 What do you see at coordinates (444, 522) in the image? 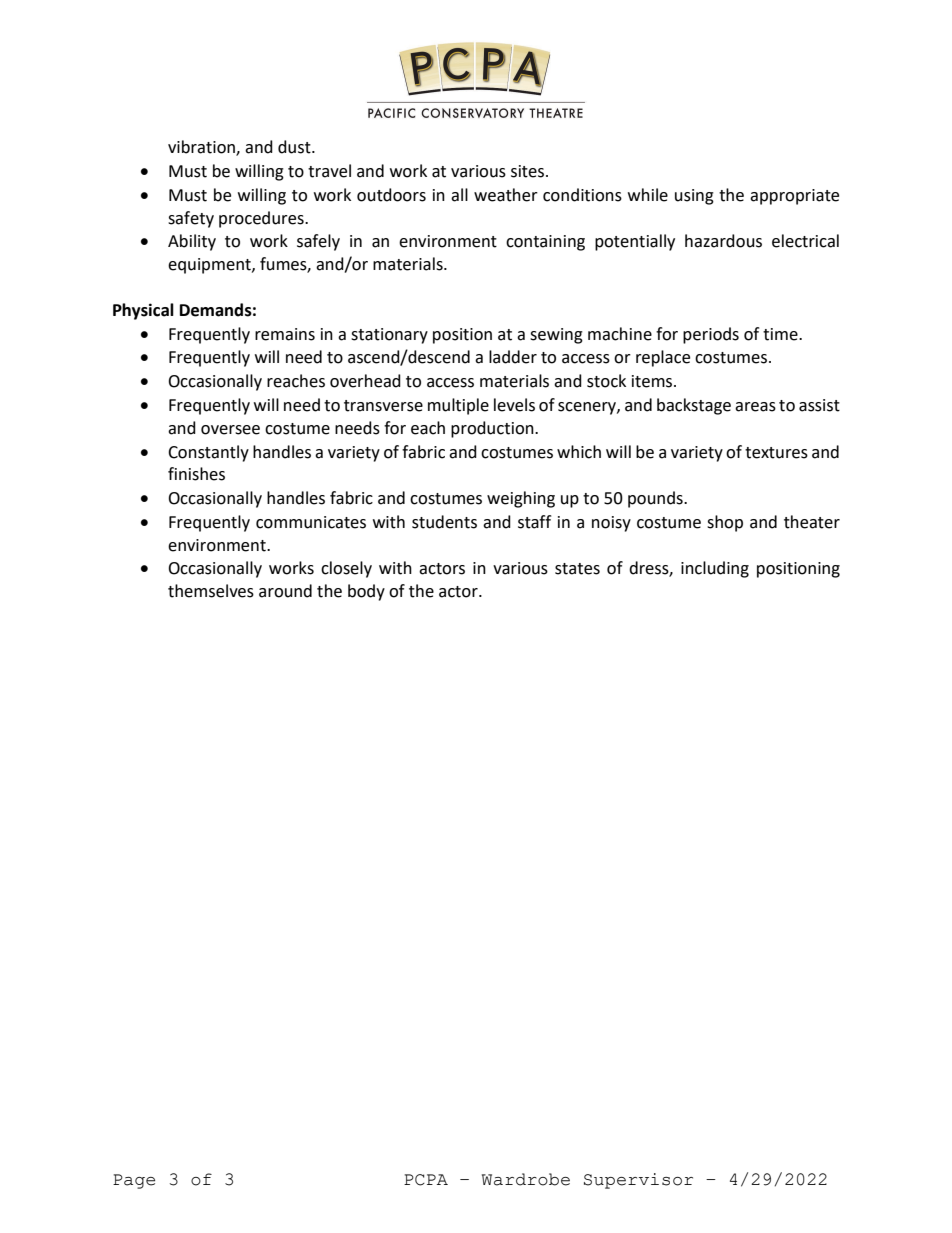
I see `students` at bounding box center [444, 522].
